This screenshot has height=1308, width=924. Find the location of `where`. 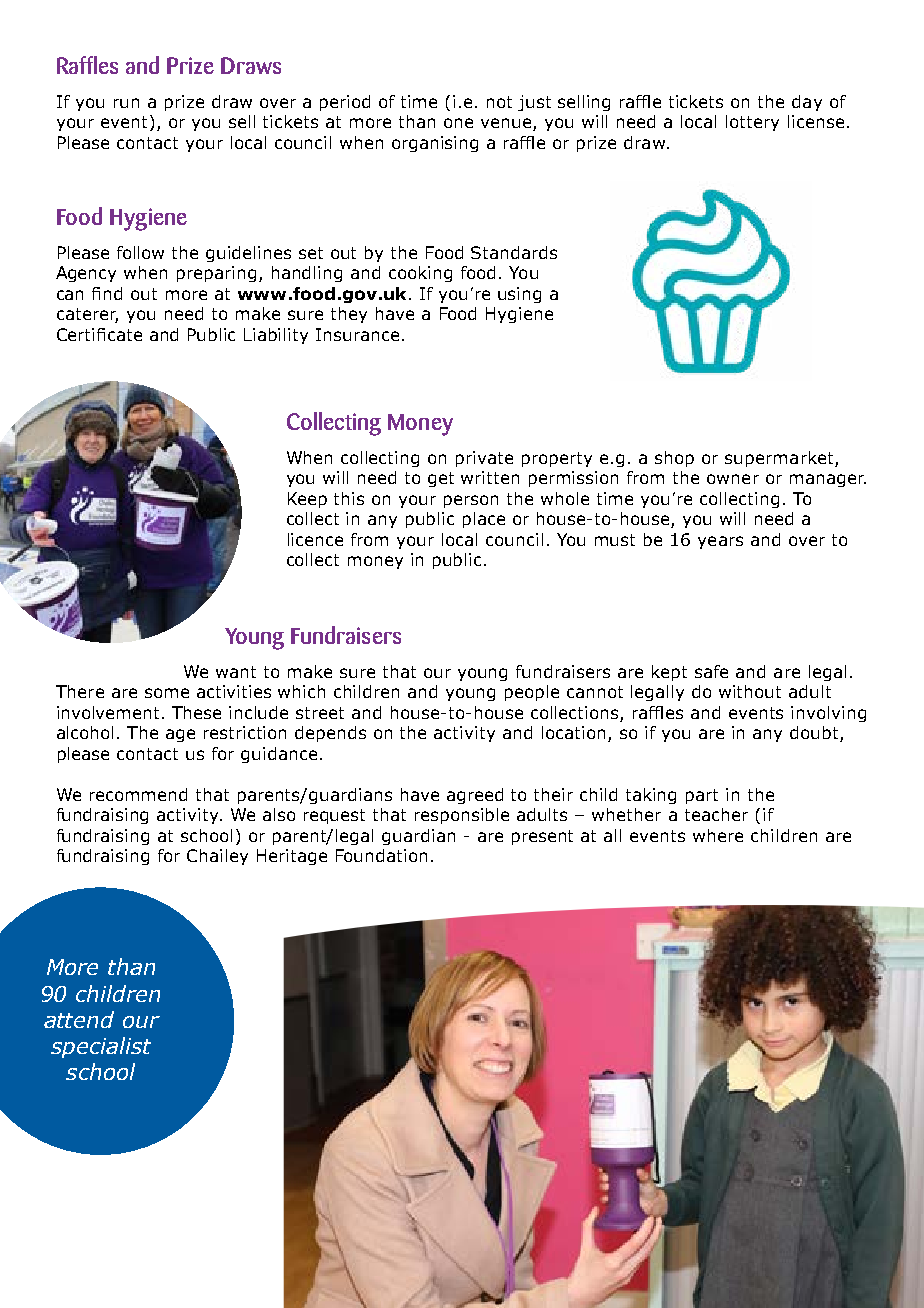

where is located at coordinates (718, 835).
